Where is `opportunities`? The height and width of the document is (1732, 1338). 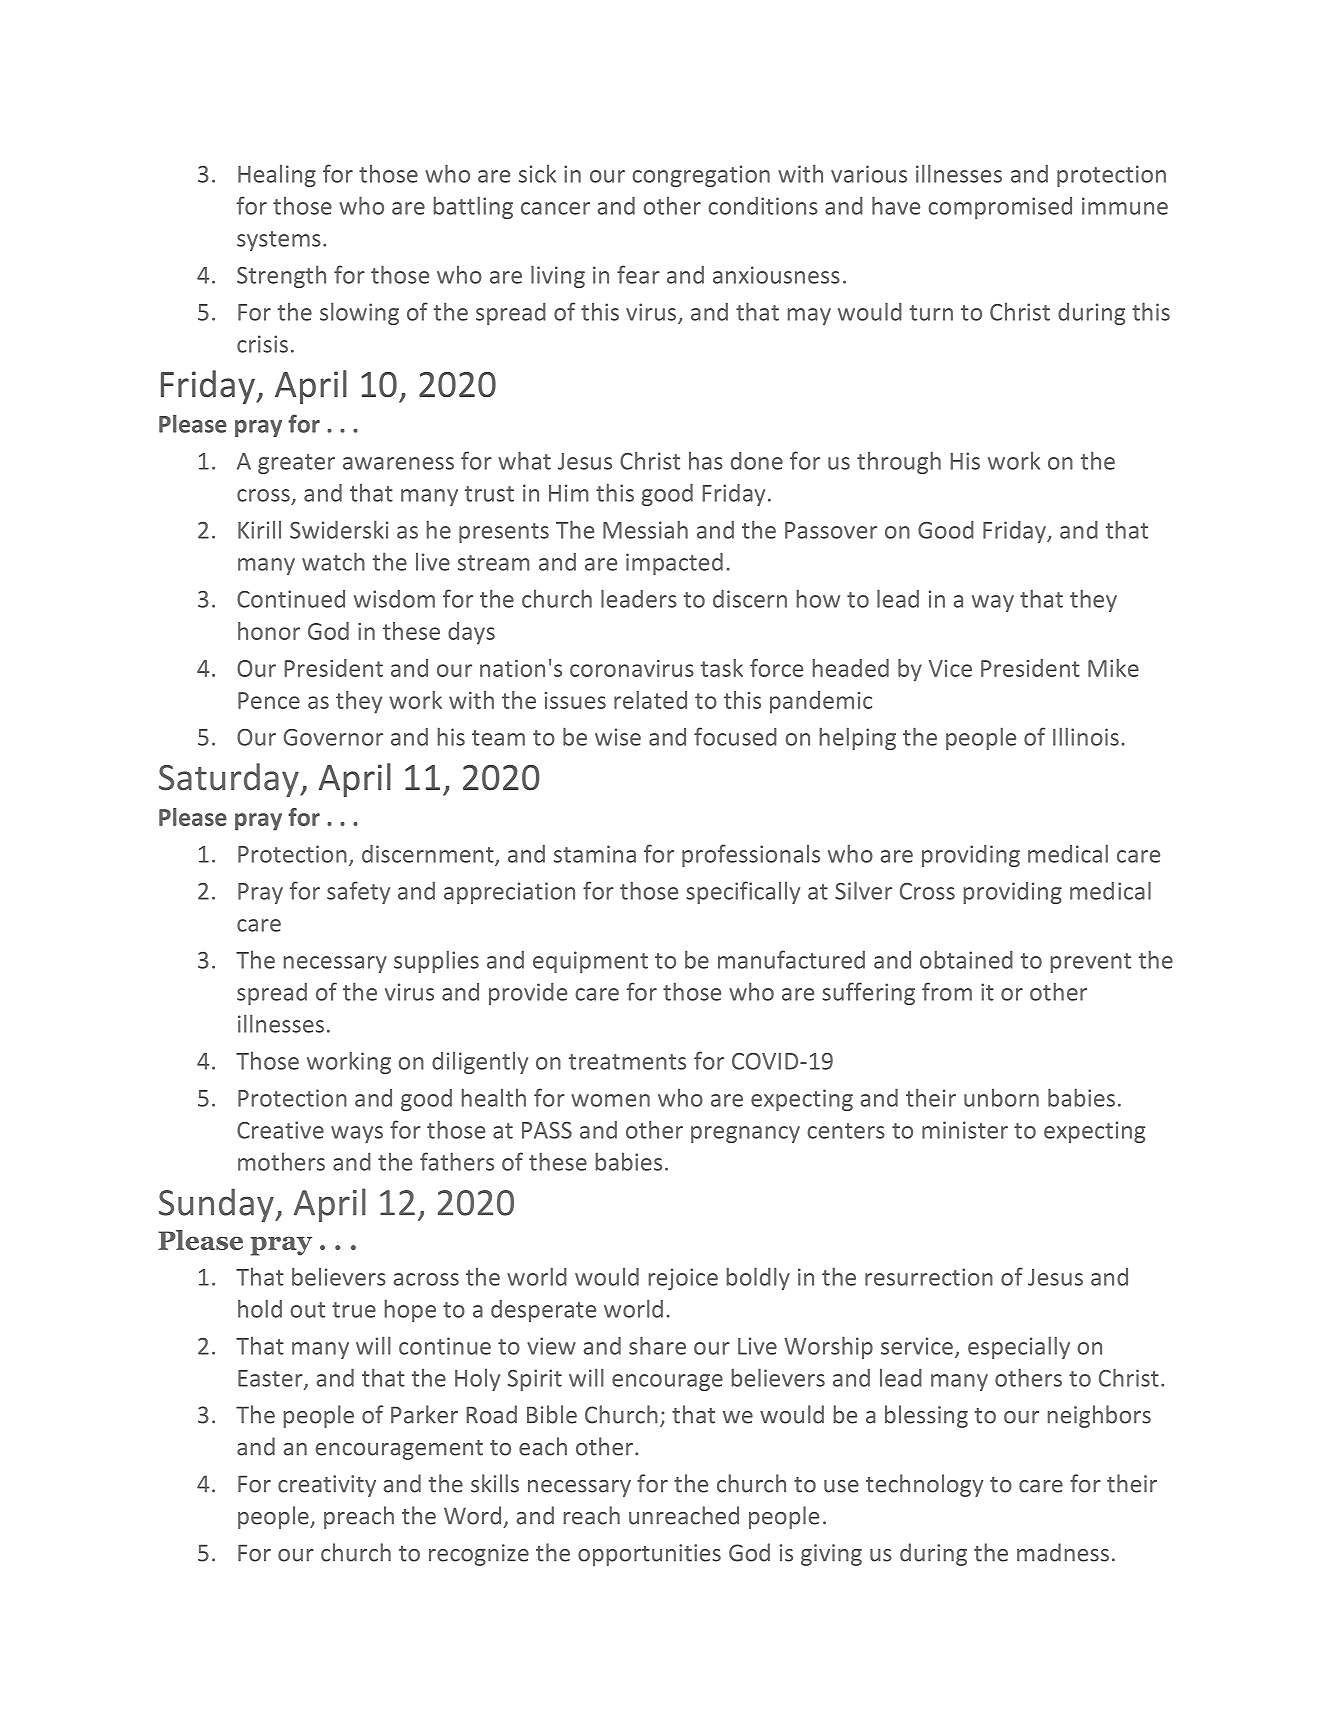
opportunities is located at coordinates (649, 1555).
